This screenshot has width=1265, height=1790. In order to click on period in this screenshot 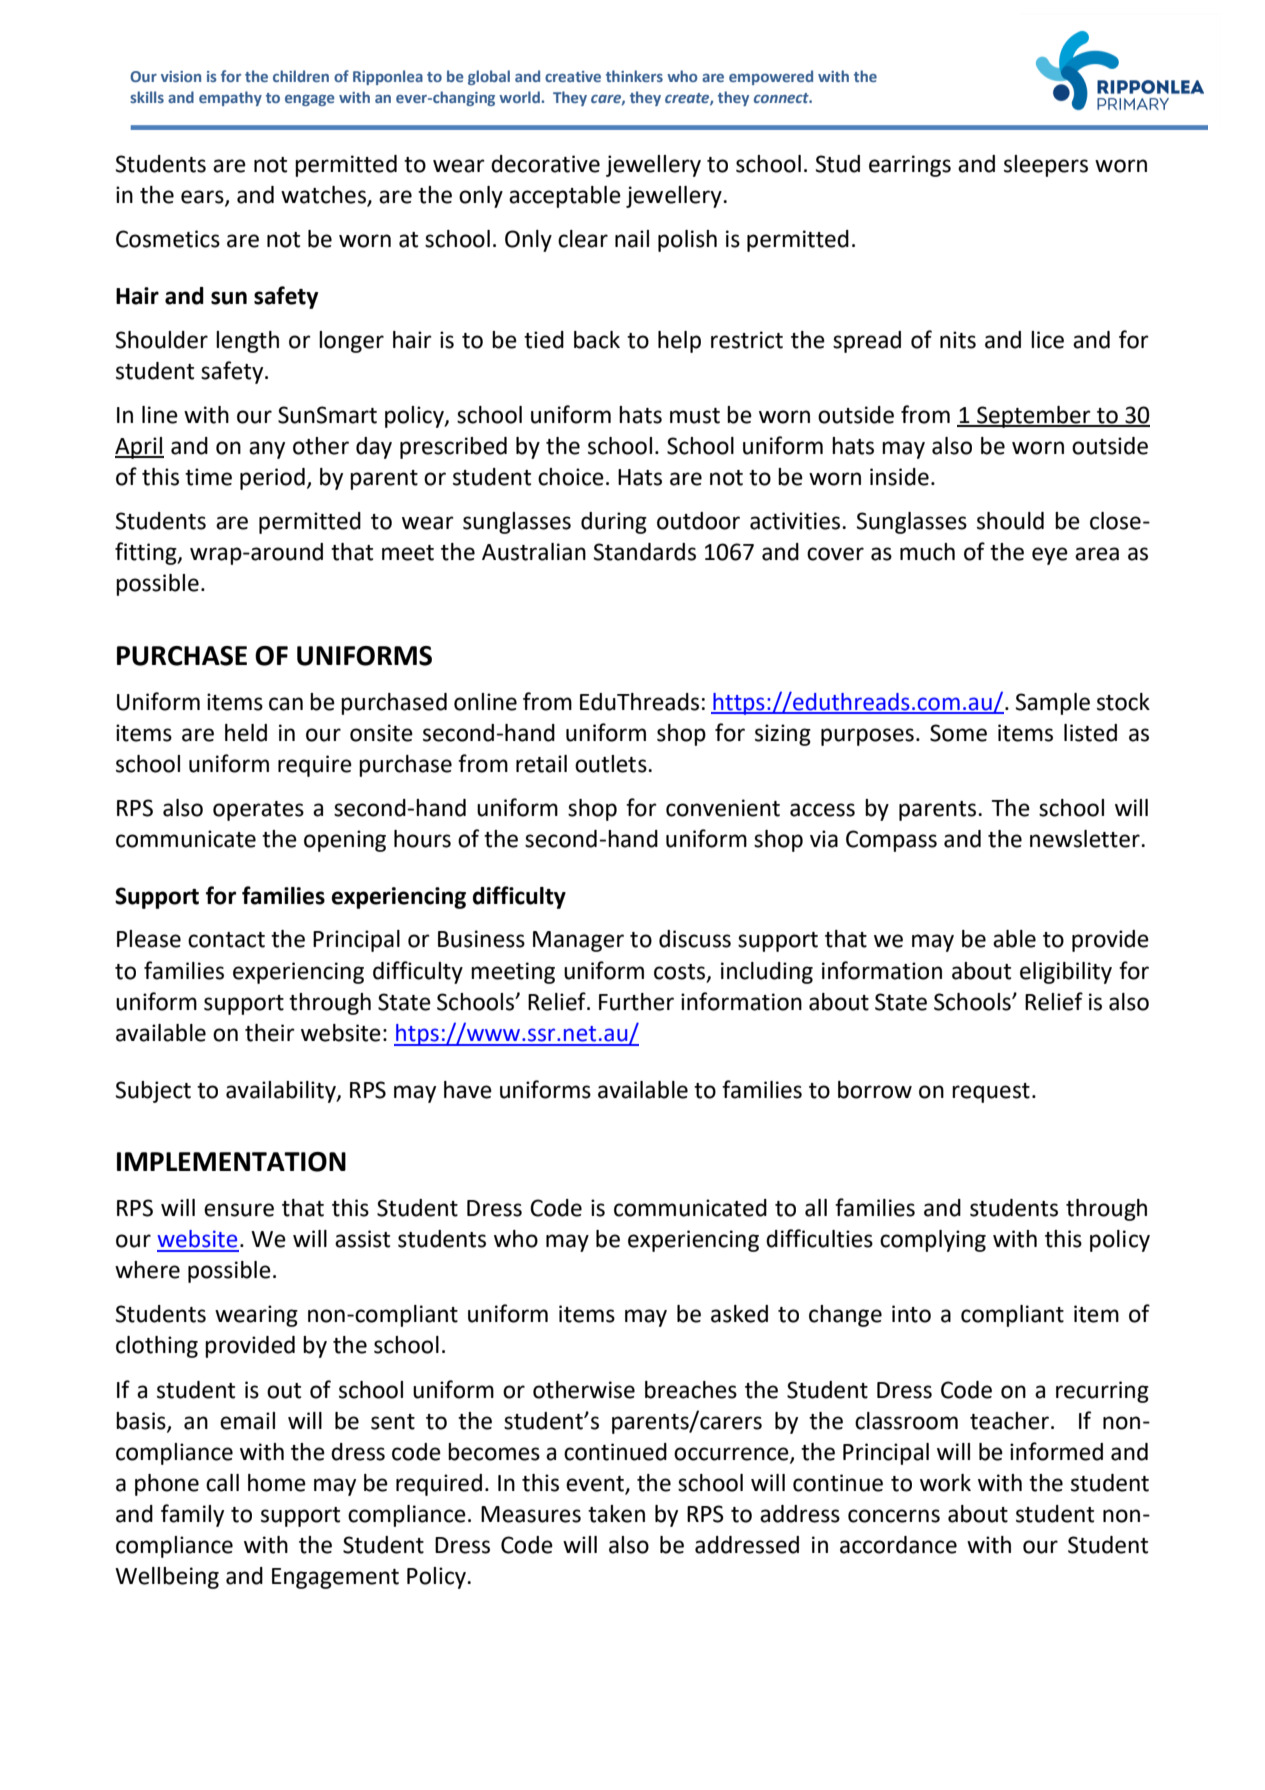, I will do `click(272, 479)`.
